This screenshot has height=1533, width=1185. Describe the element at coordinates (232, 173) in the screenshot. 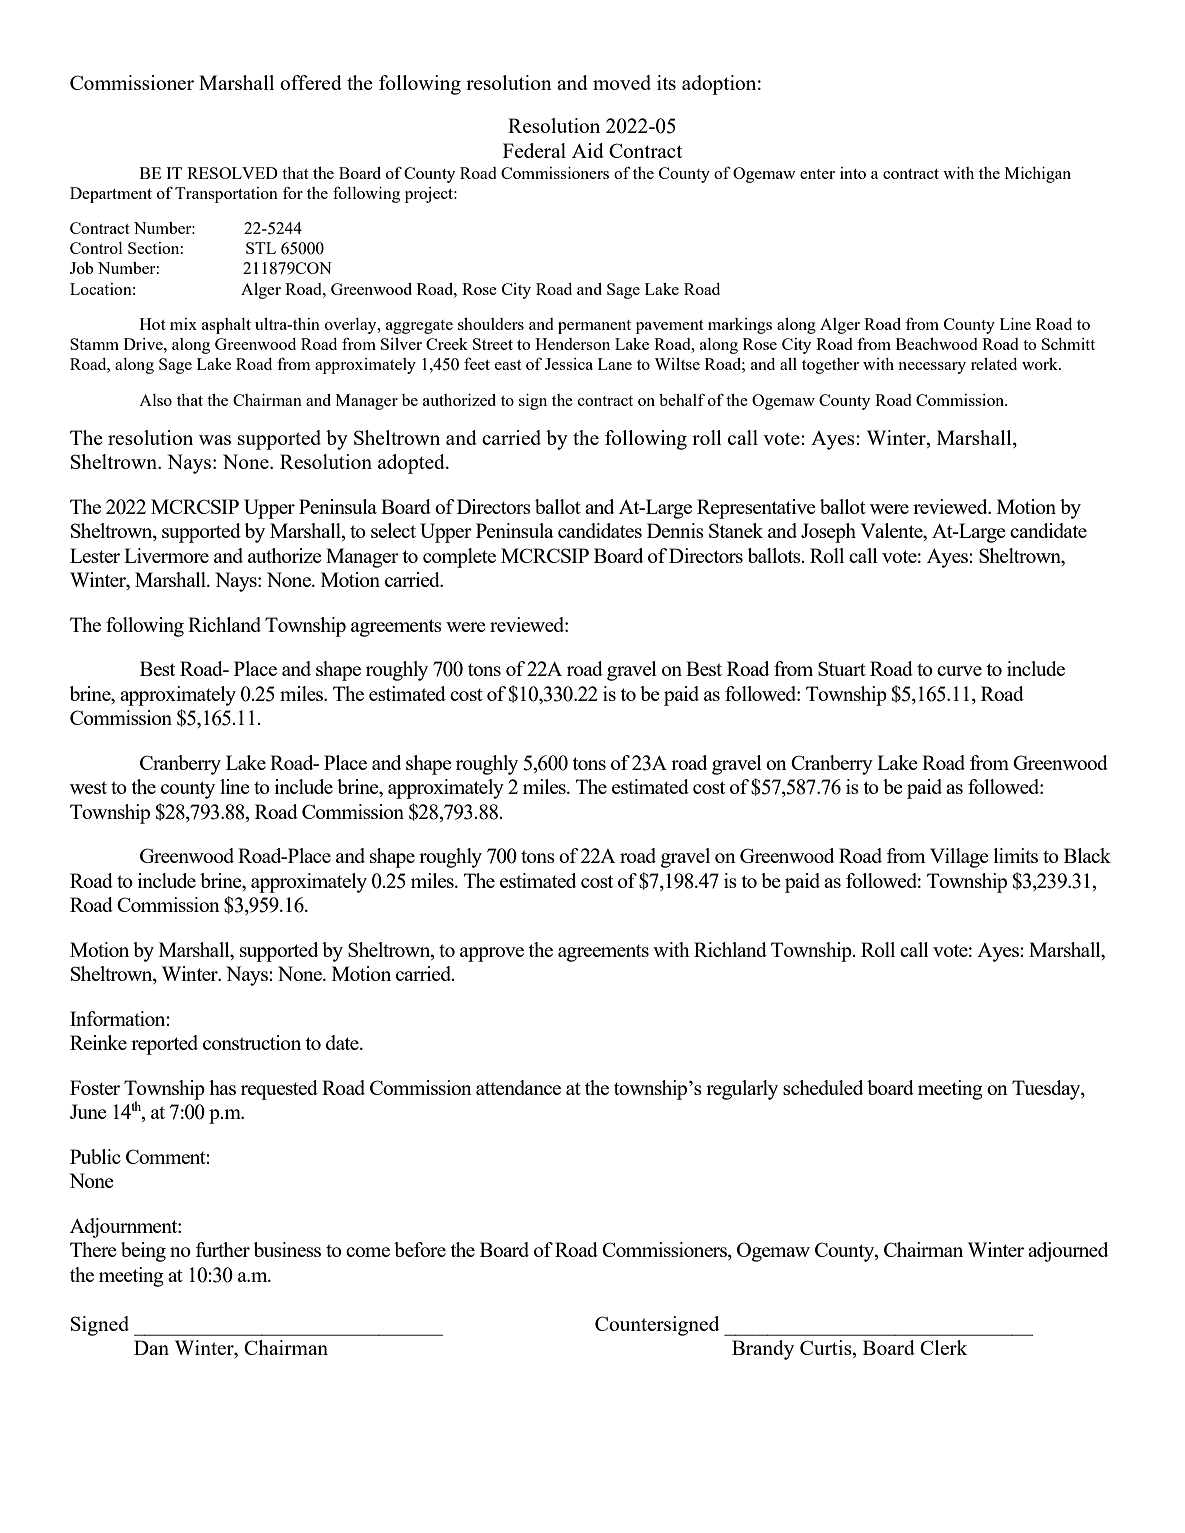

I see `RESOLVED` at that location.
